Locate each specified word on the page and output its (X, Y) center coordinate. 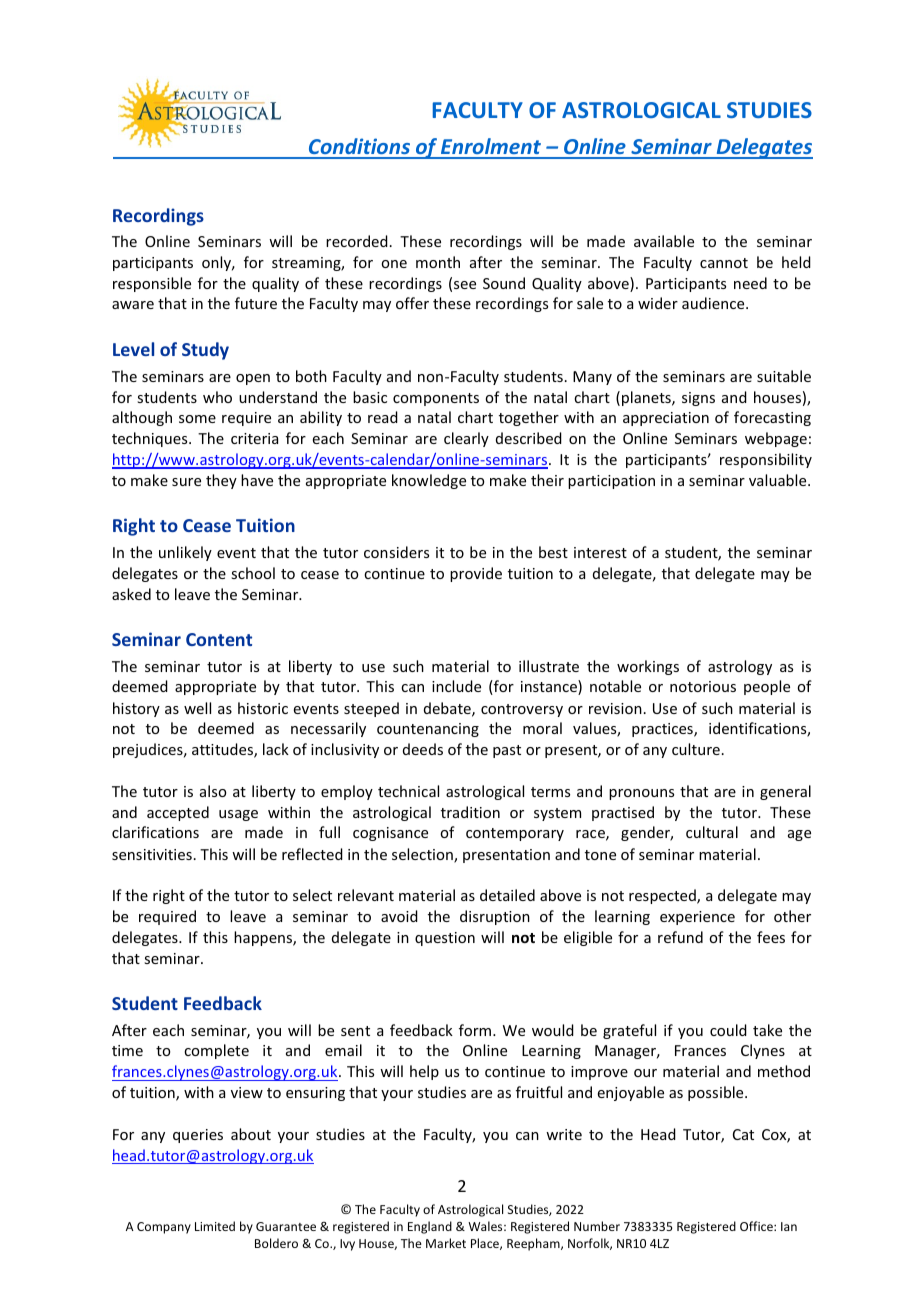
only (218, 263)
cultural (712, 832)
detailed (507, 895)
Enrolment (491, 148)
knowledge (429, 481)
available (664, 241)
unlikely (185, 553)
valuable (779, 480)
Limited (215, 1226)
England (430, 1227)
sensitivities (152, 854)
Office (757, 1226)
